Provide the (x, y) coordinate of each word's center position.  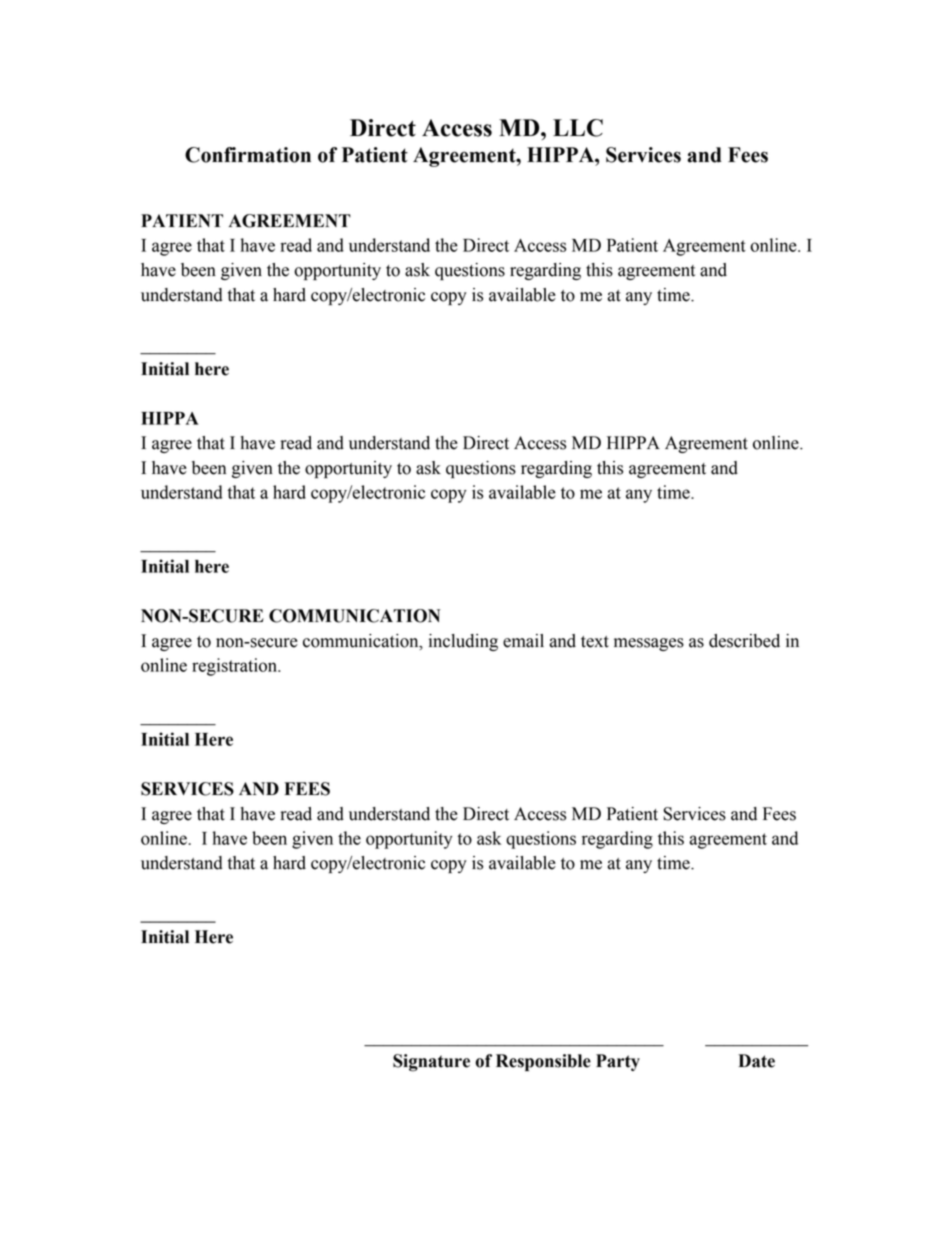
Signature (431, 1063)
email (523, 641)
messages (649, 644)
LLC (578, 128)
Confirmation (248, 155)
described (744, 641)
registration (236, 667)
